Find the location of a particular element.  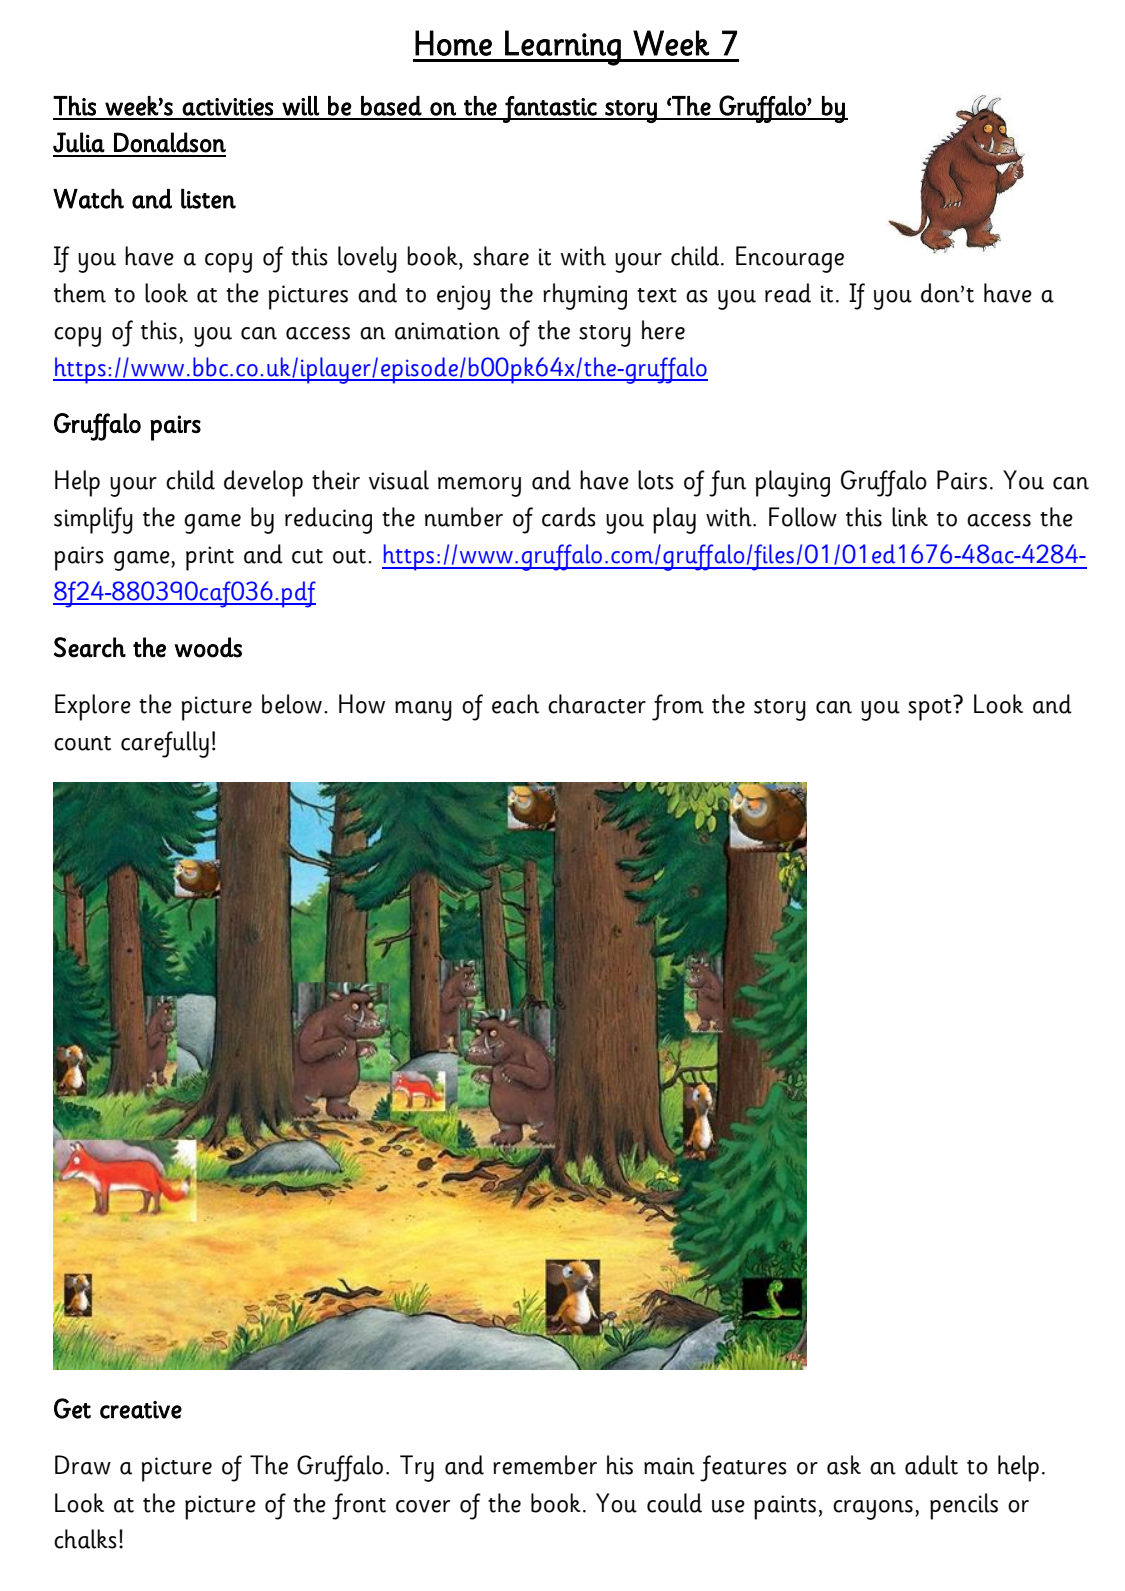

Draw is located at coordinates (83, 1465).
